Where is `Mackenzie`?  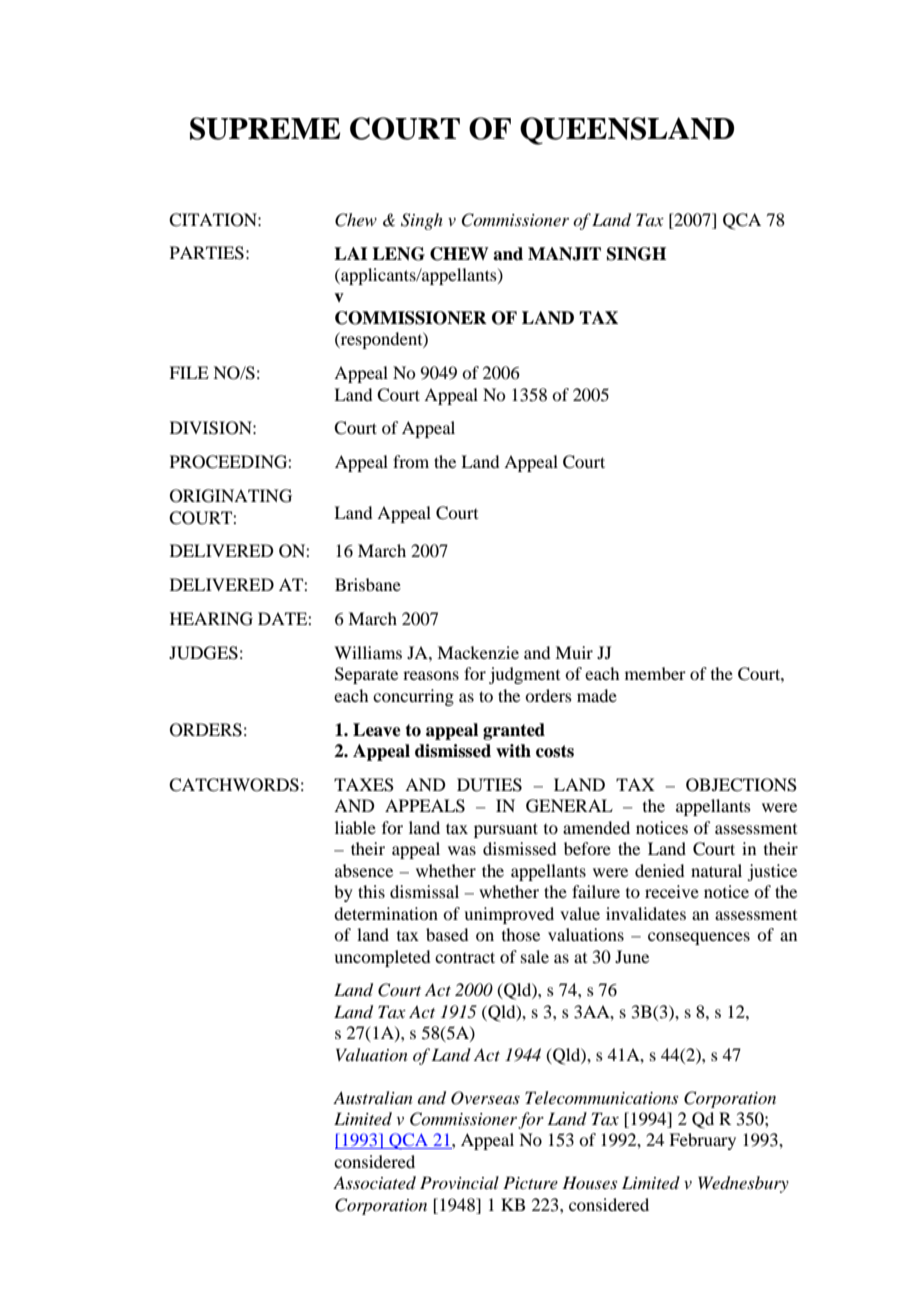 Mackenzie is located at coordinates (478, 652).
